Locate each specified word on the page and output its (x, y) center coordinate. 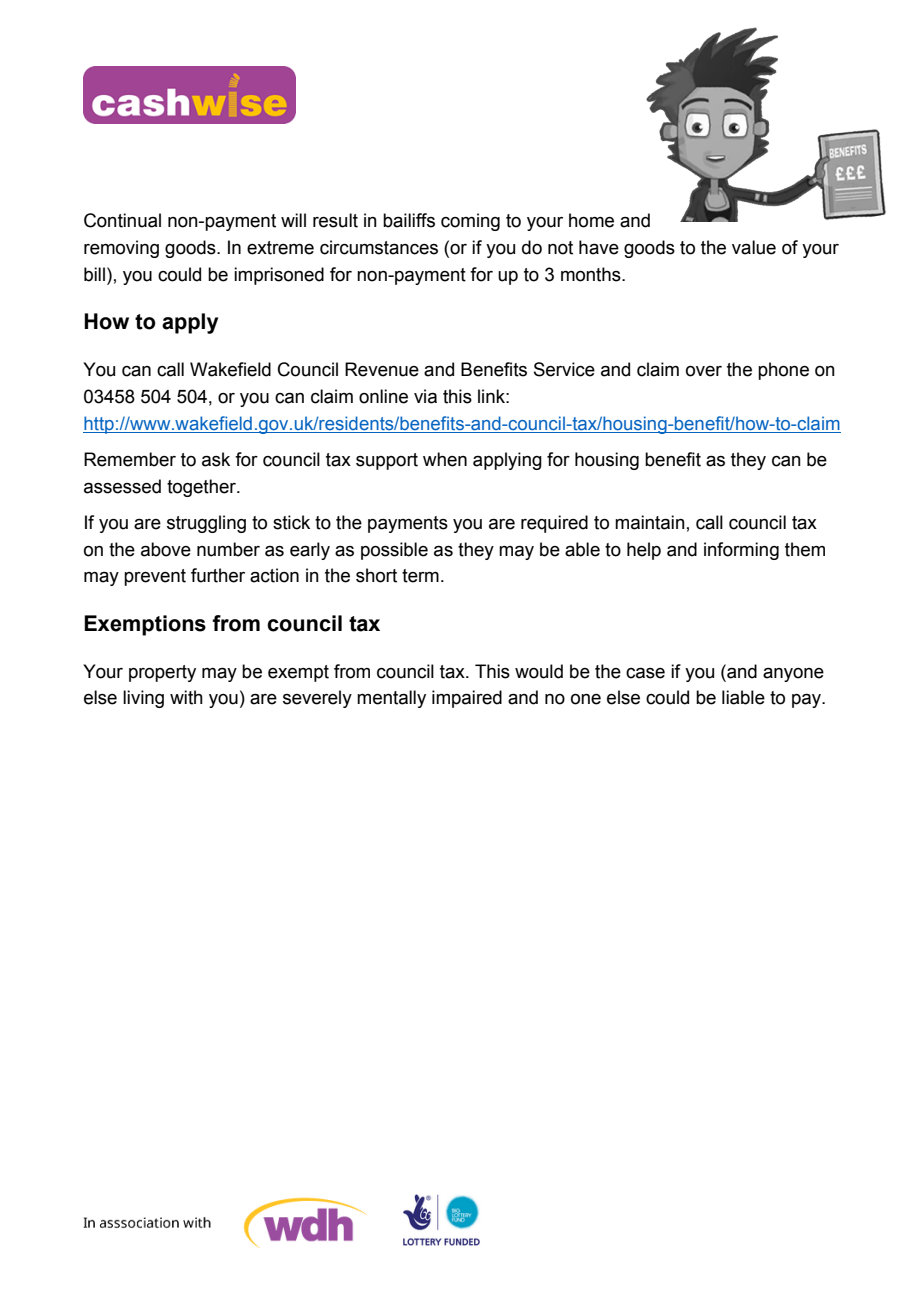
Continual (122, 220)
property (162, 673)
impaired (467, 699)
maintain (650, 522)
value (754, 247)
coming (470, 222)
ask (216, 459)
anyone (793, 675)
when (445, 459)
